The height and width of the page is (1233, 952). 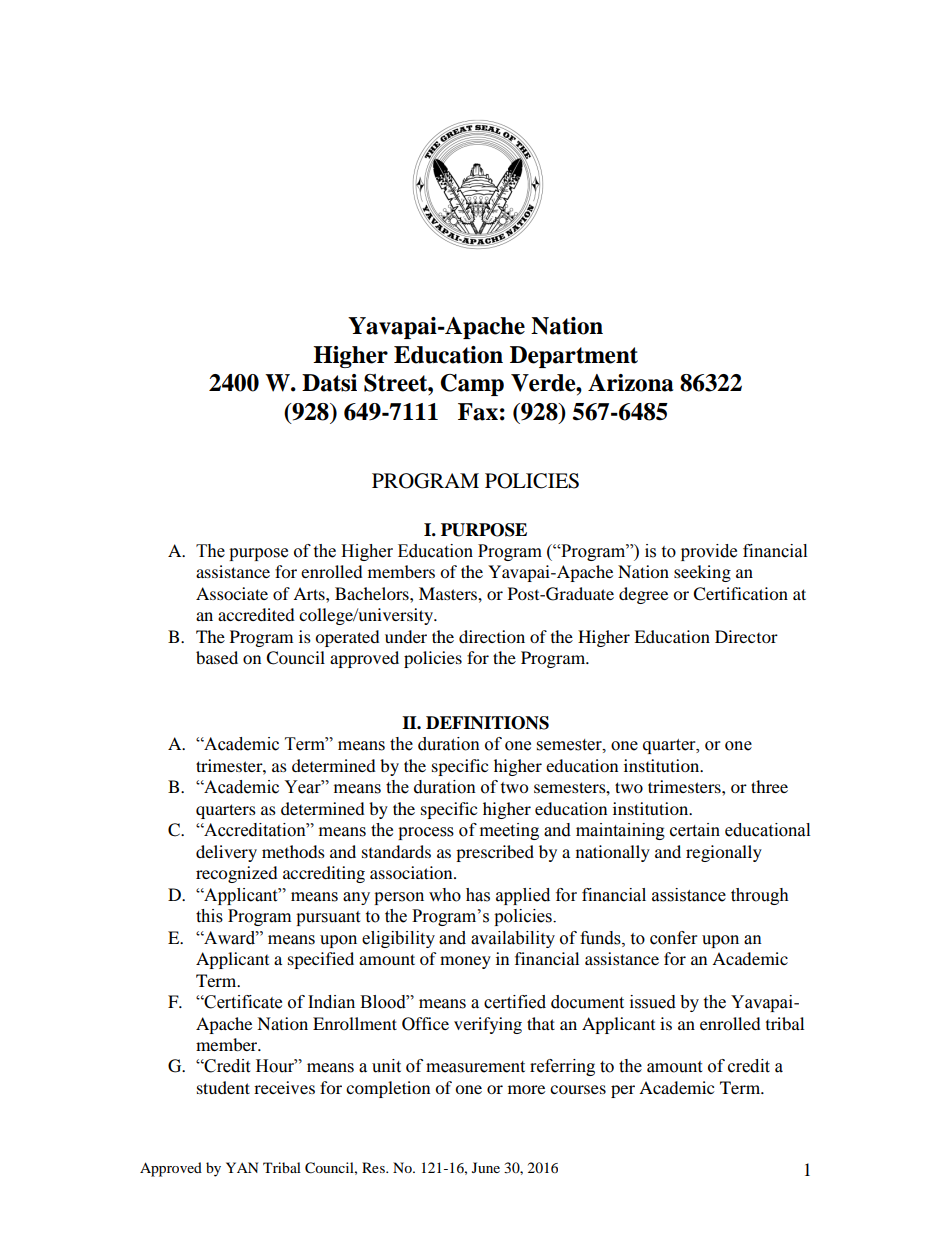 What do you see at coordinates (492, 636) in the page?
I see `direction` at bounding box center [492, 636].
